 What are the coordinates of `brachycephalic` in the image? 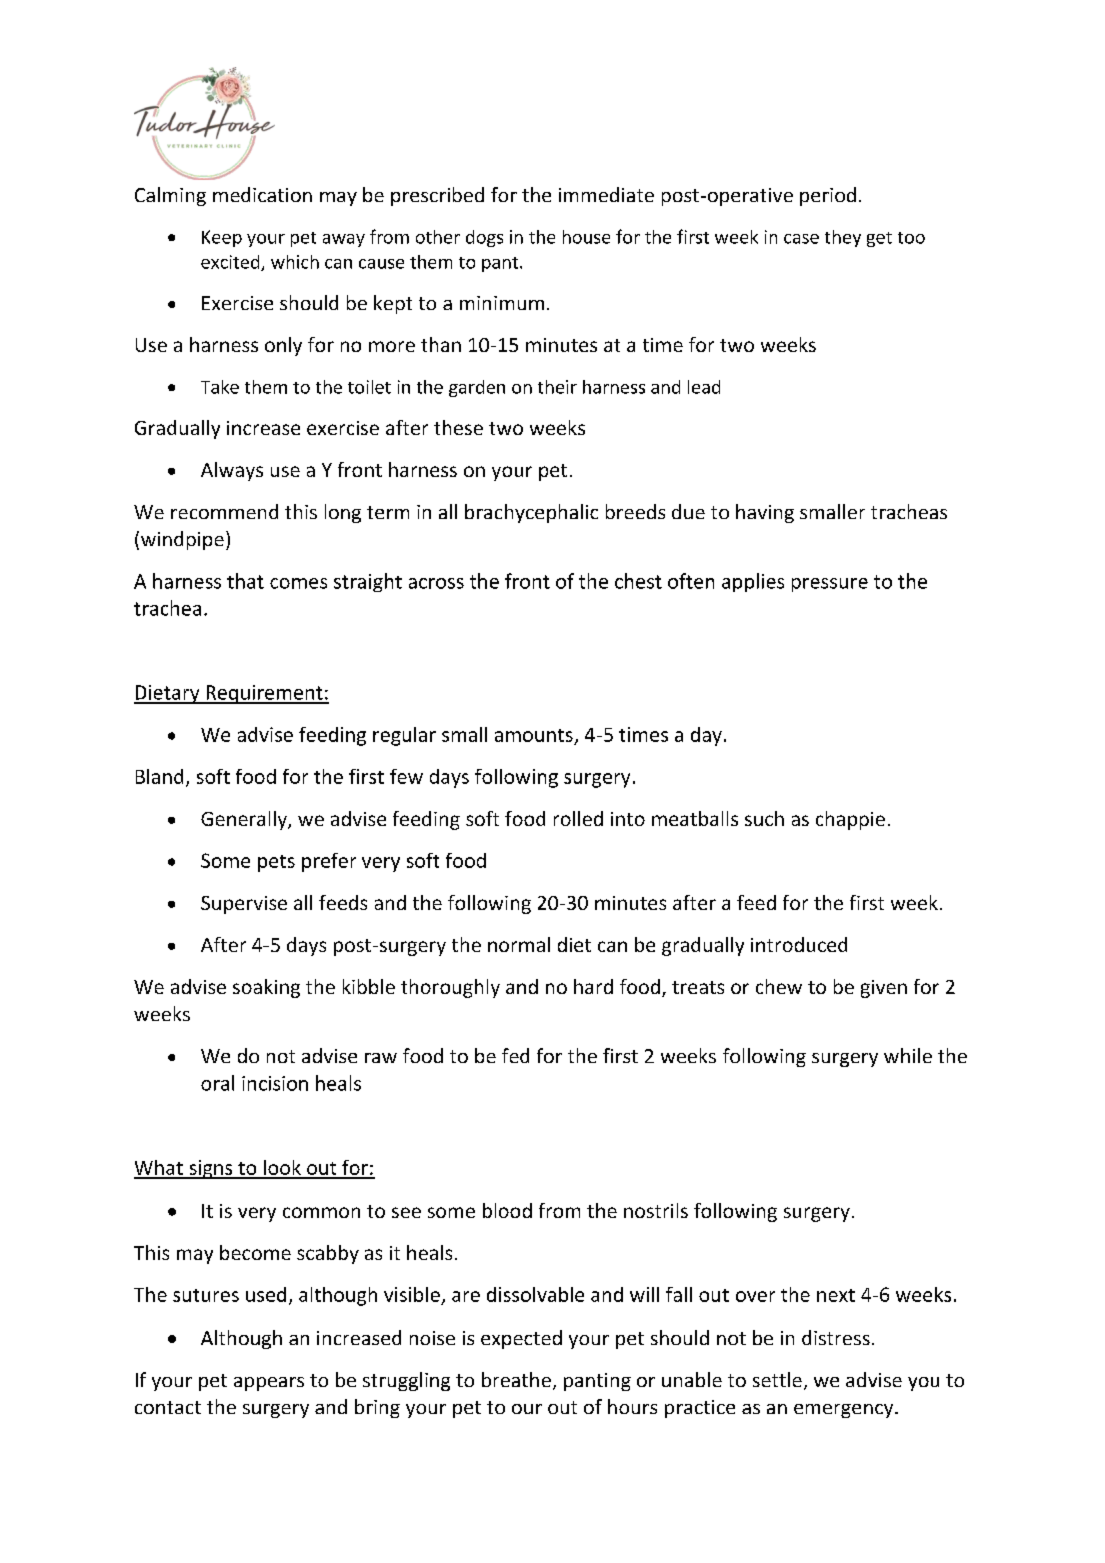 It's located at (531, 513).
